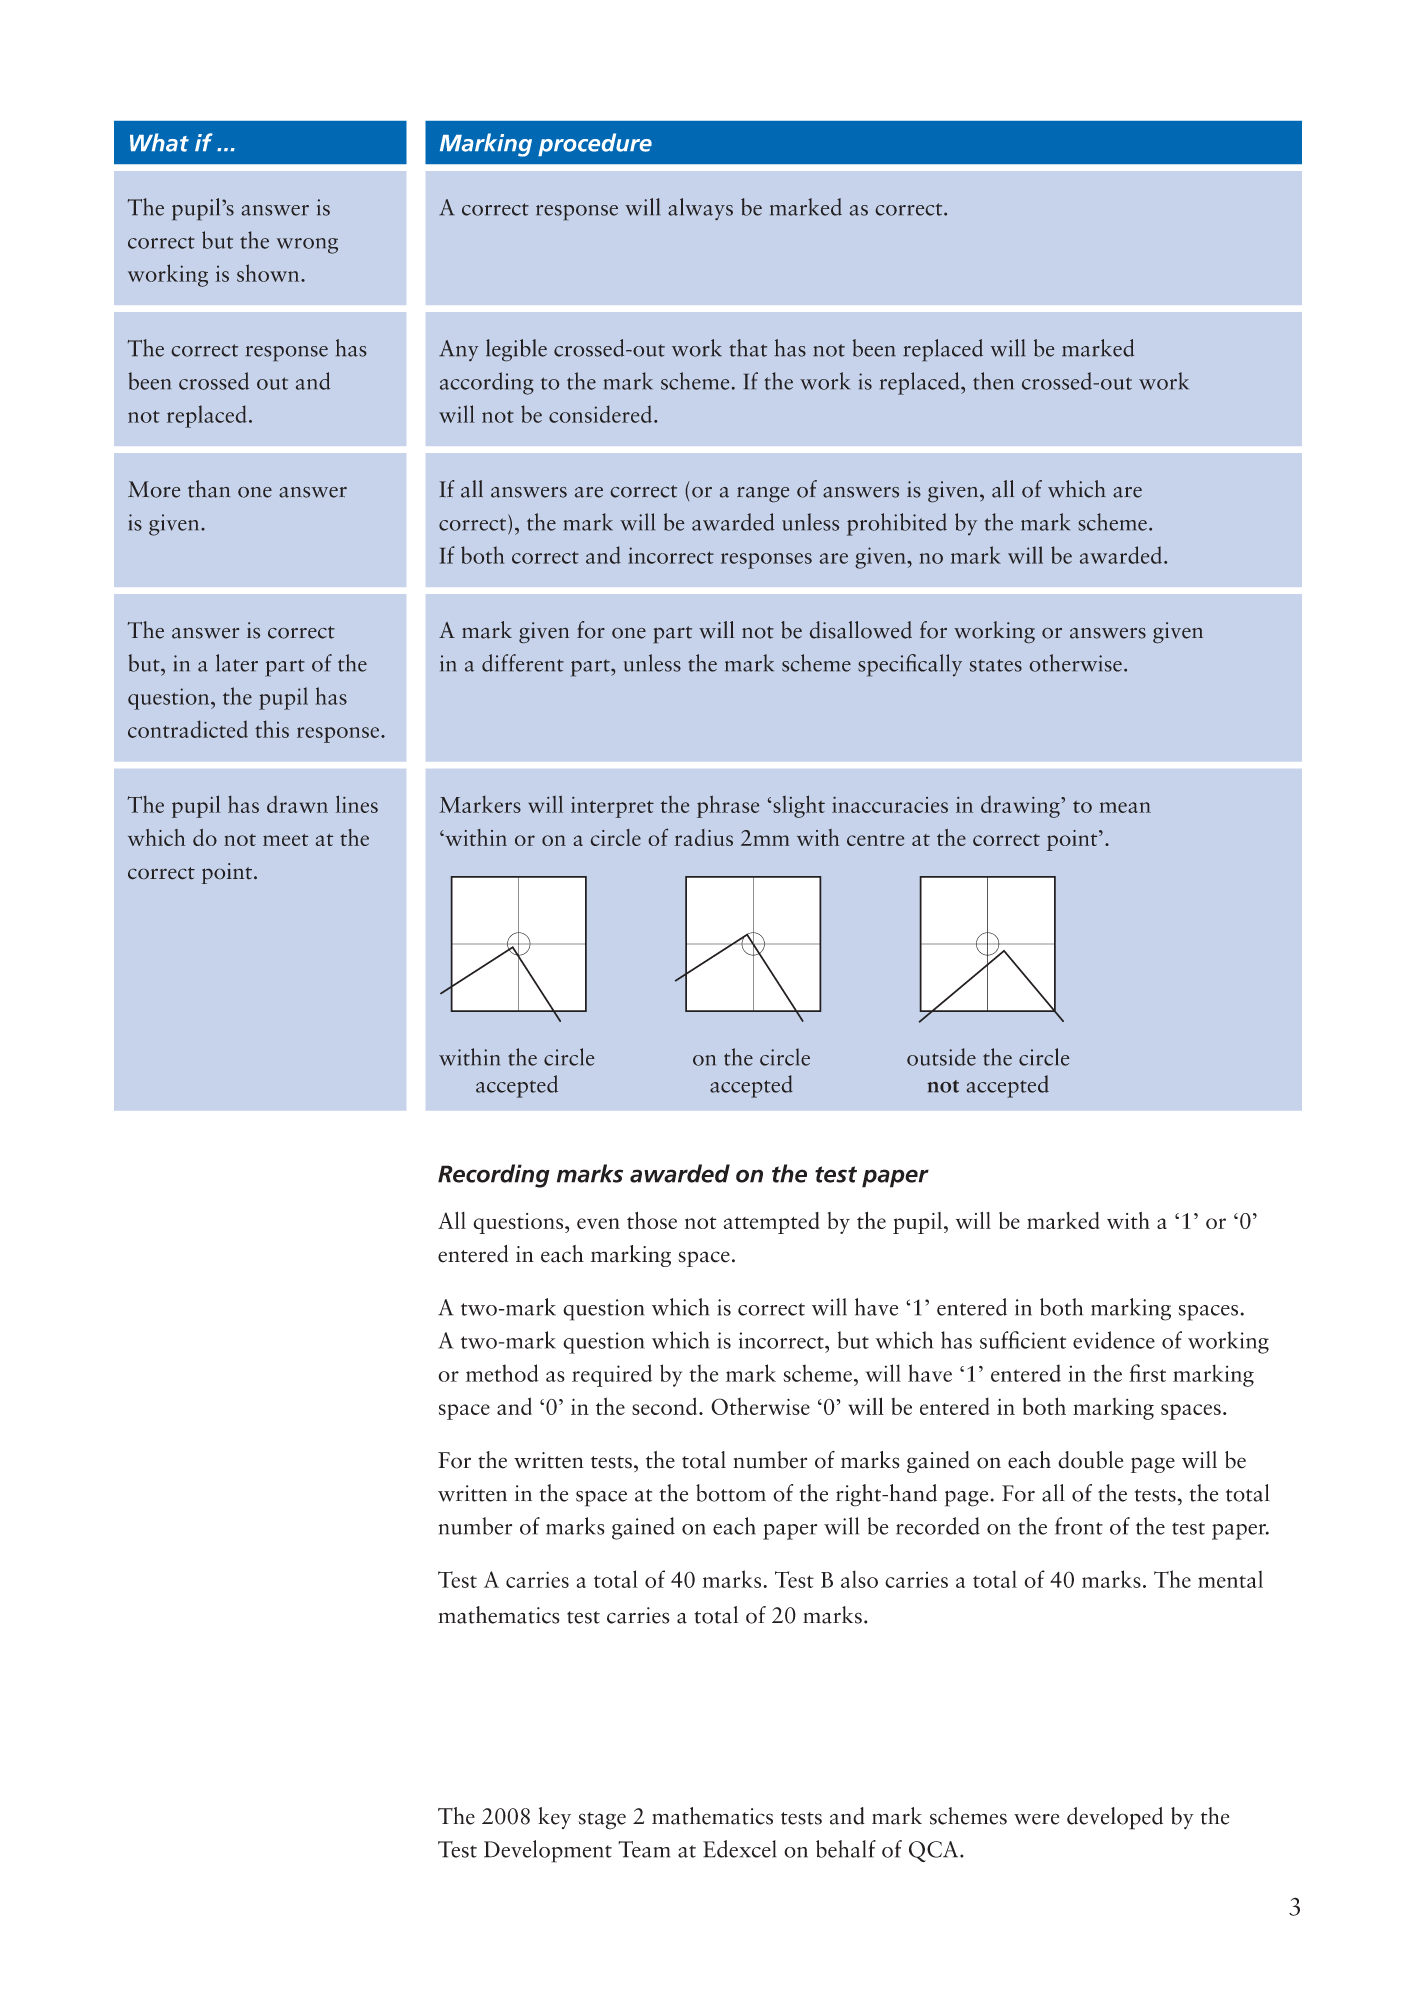 This screenshot has height=2000, width=1416. What do you see at coordinates (704, 837) in the screenshot?
I see `radius` at bounding box center [704, 837].
